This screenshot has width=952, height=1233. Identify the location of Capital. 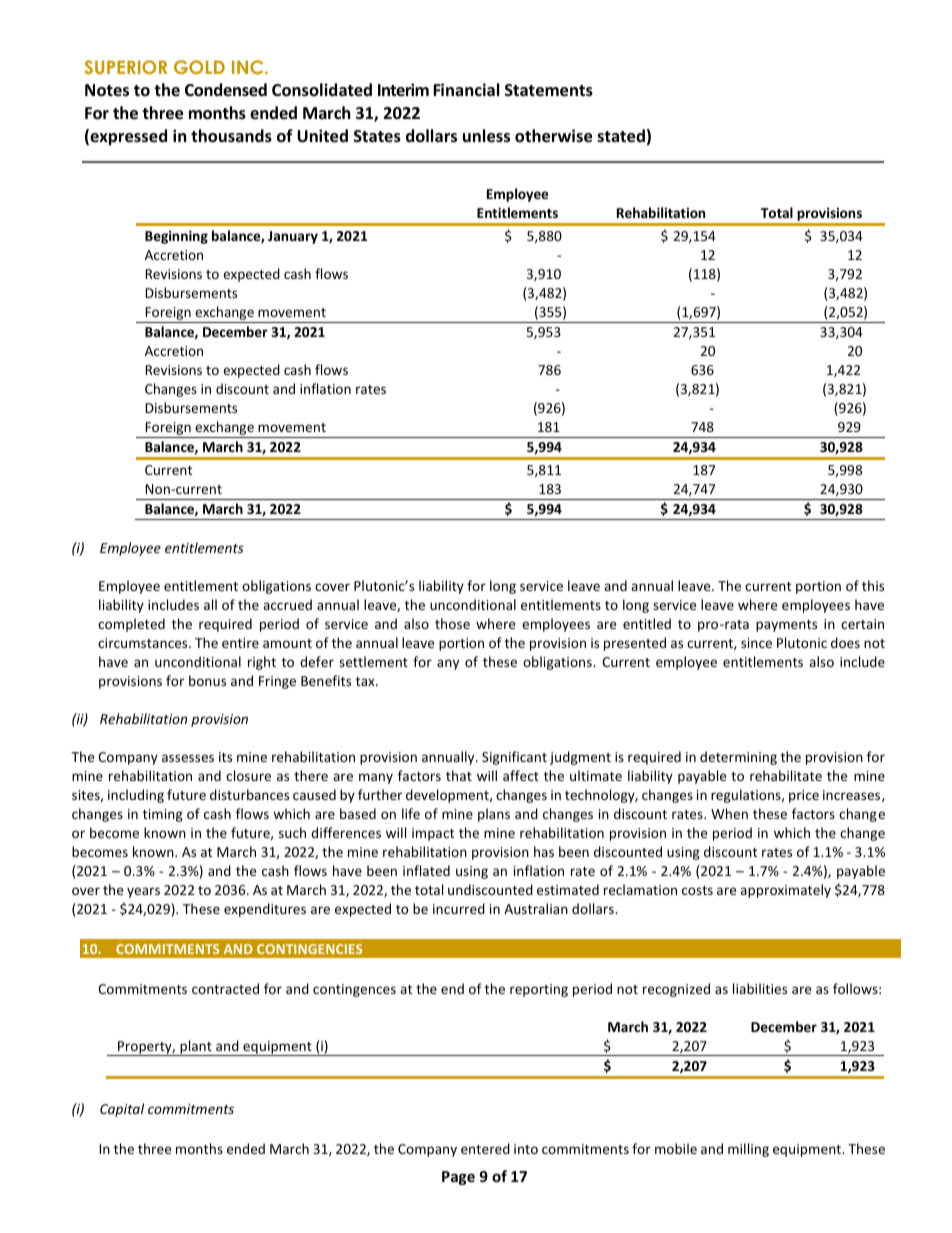
(122, 1110).
